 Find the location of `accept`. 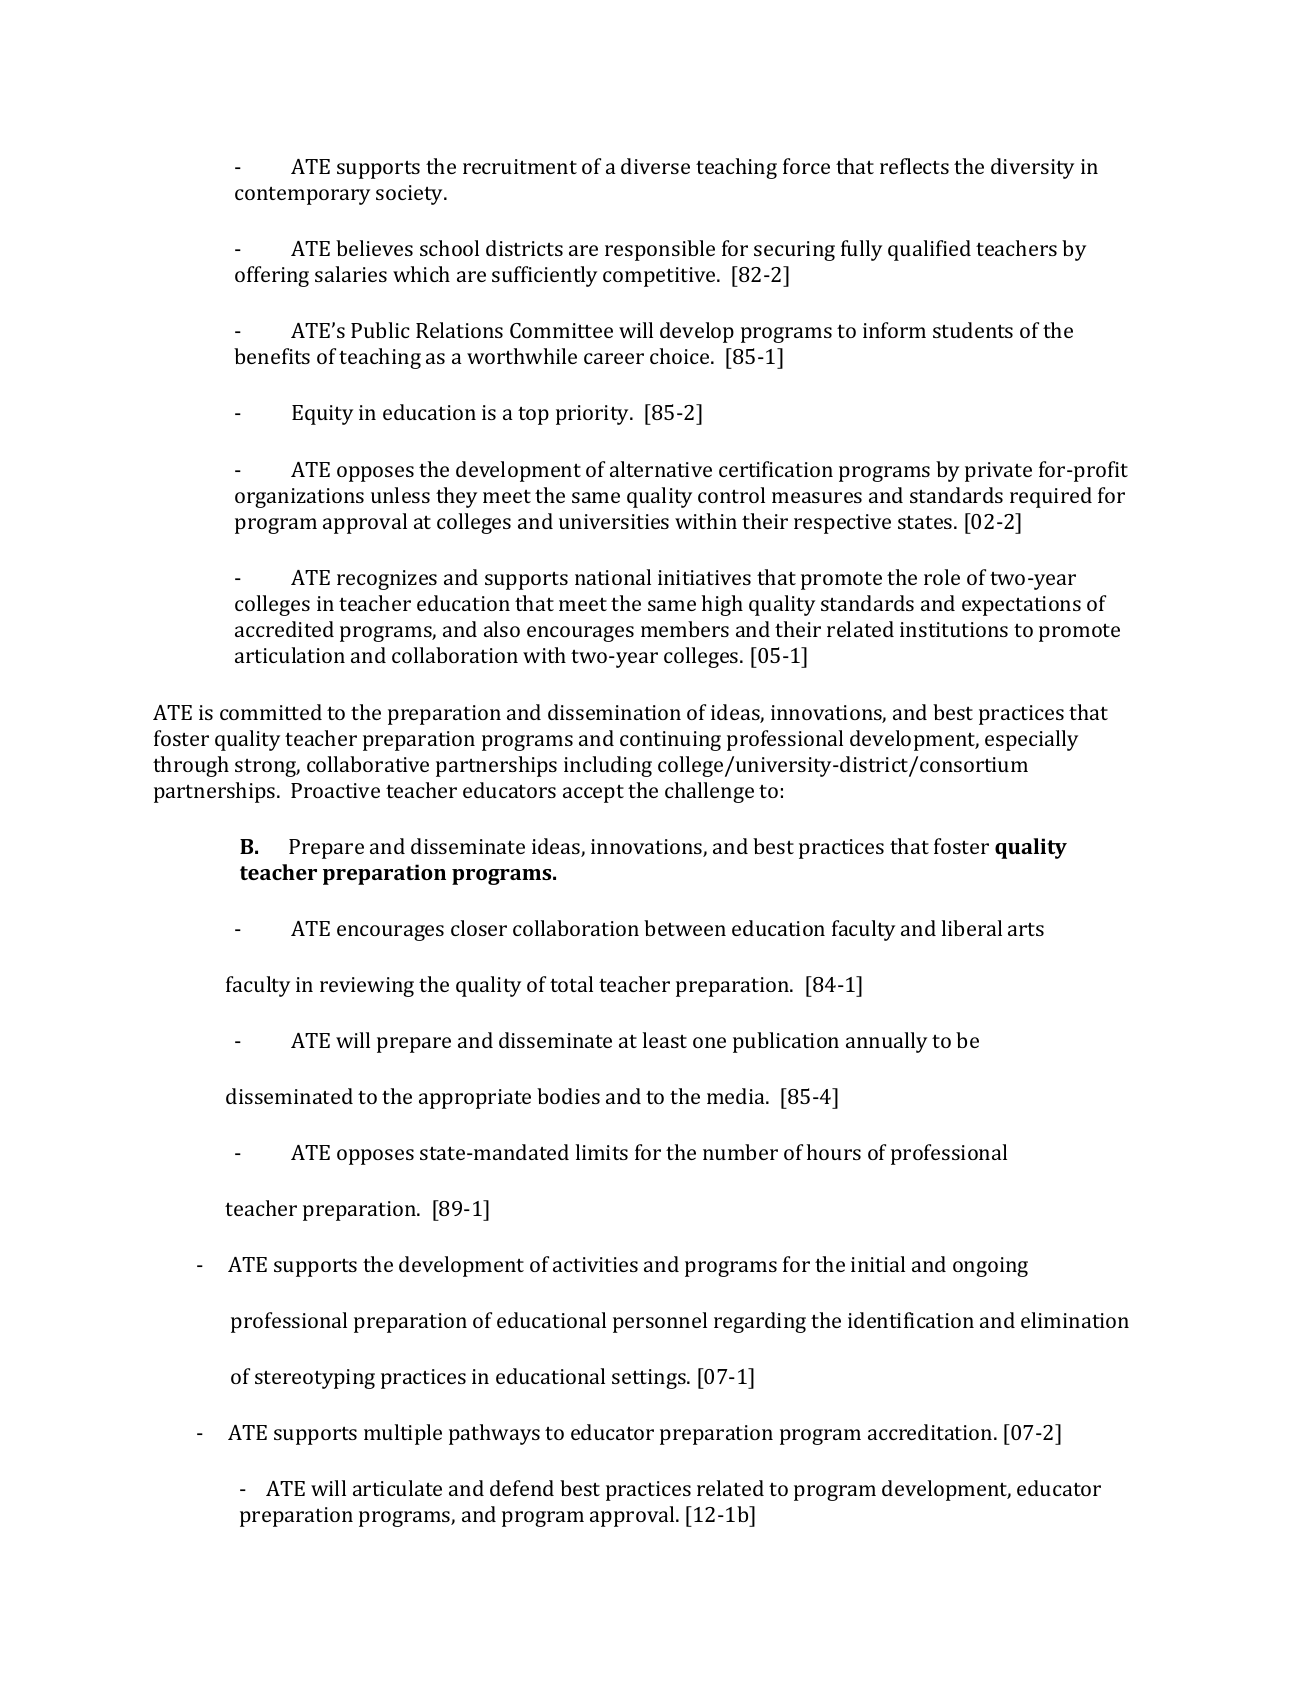

accept is located at coordinates (593, 794).
